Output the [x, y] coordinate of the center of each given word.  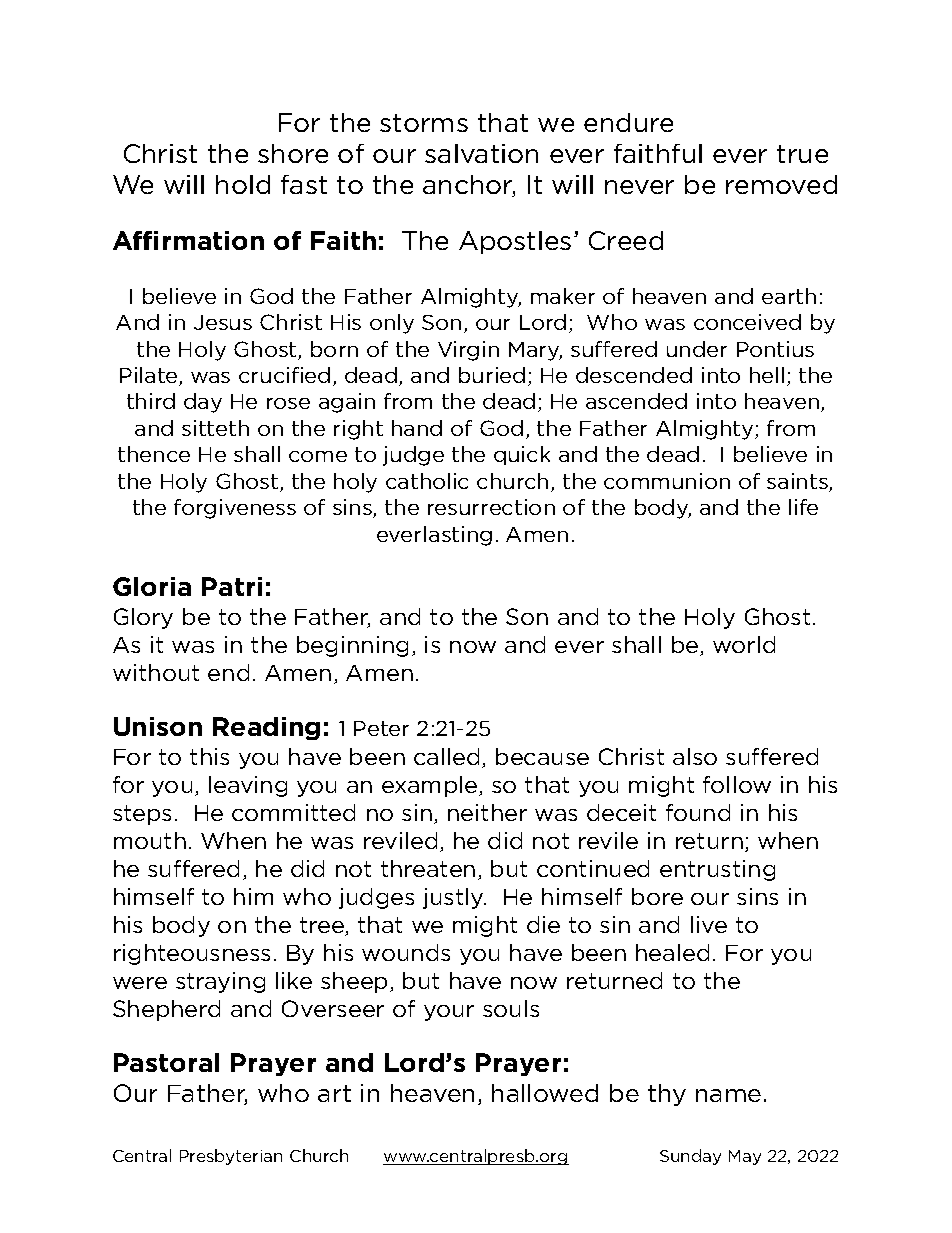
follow [737, 784]
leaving [248, 786]
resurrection [491, 507]
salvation [481, 153]
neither [487, 812]
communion [667, 481]
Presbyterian [231, 1157]
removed [781, 184]
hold [243, 184]
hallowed [545, 1093]
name [728, 1095]
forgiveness [235, 509]
